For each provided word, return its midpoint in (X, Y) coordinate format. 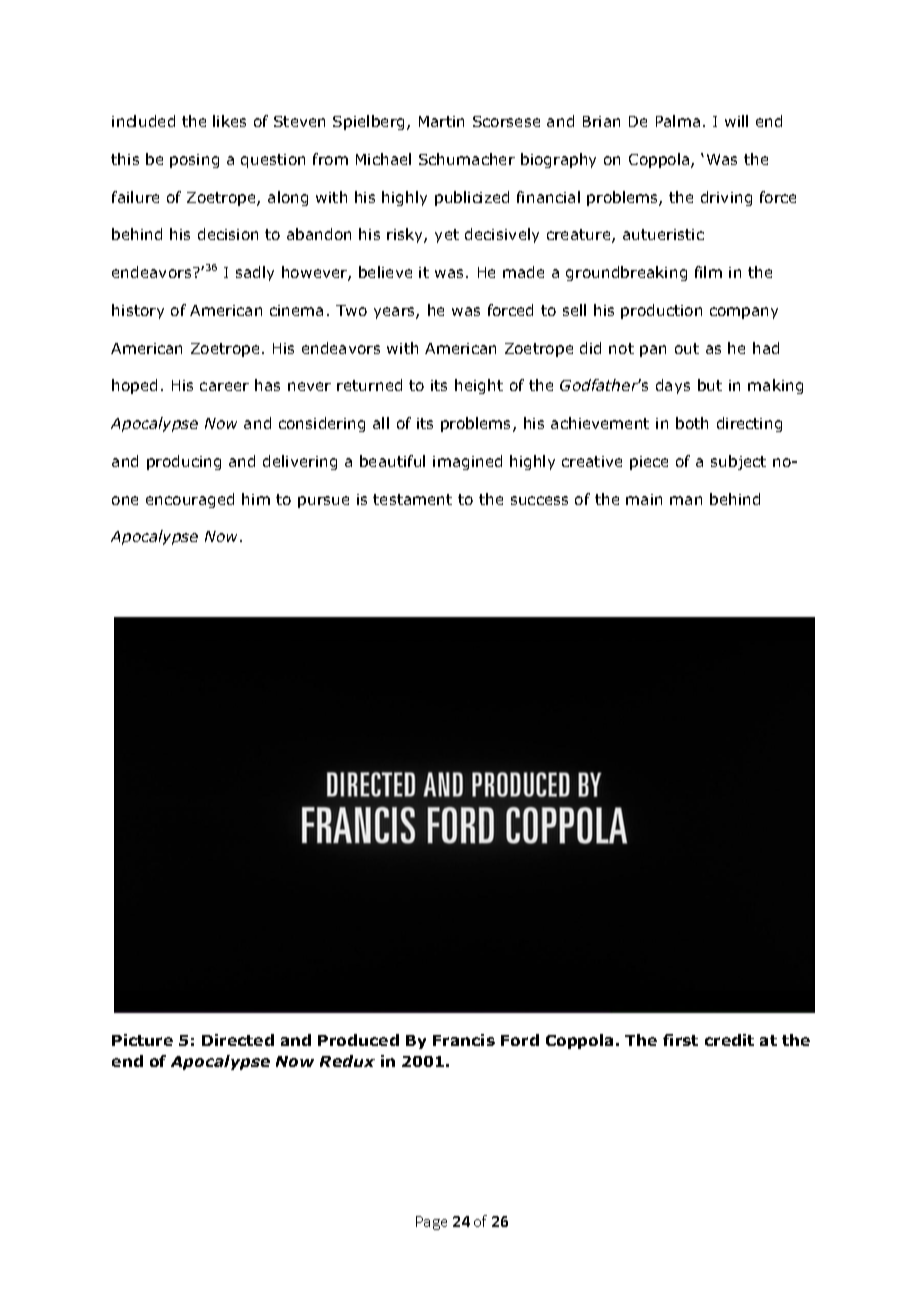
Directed (238, 1040)
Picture (142, 1040)
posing (194, 161)
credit (729, 1040)
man (686, 500)
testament (412, 499)
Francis (464, 1040)
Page (431, 1223)
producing (184, 462)
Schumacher (467, 159)
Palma (678, 121)
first (680, 1040)
